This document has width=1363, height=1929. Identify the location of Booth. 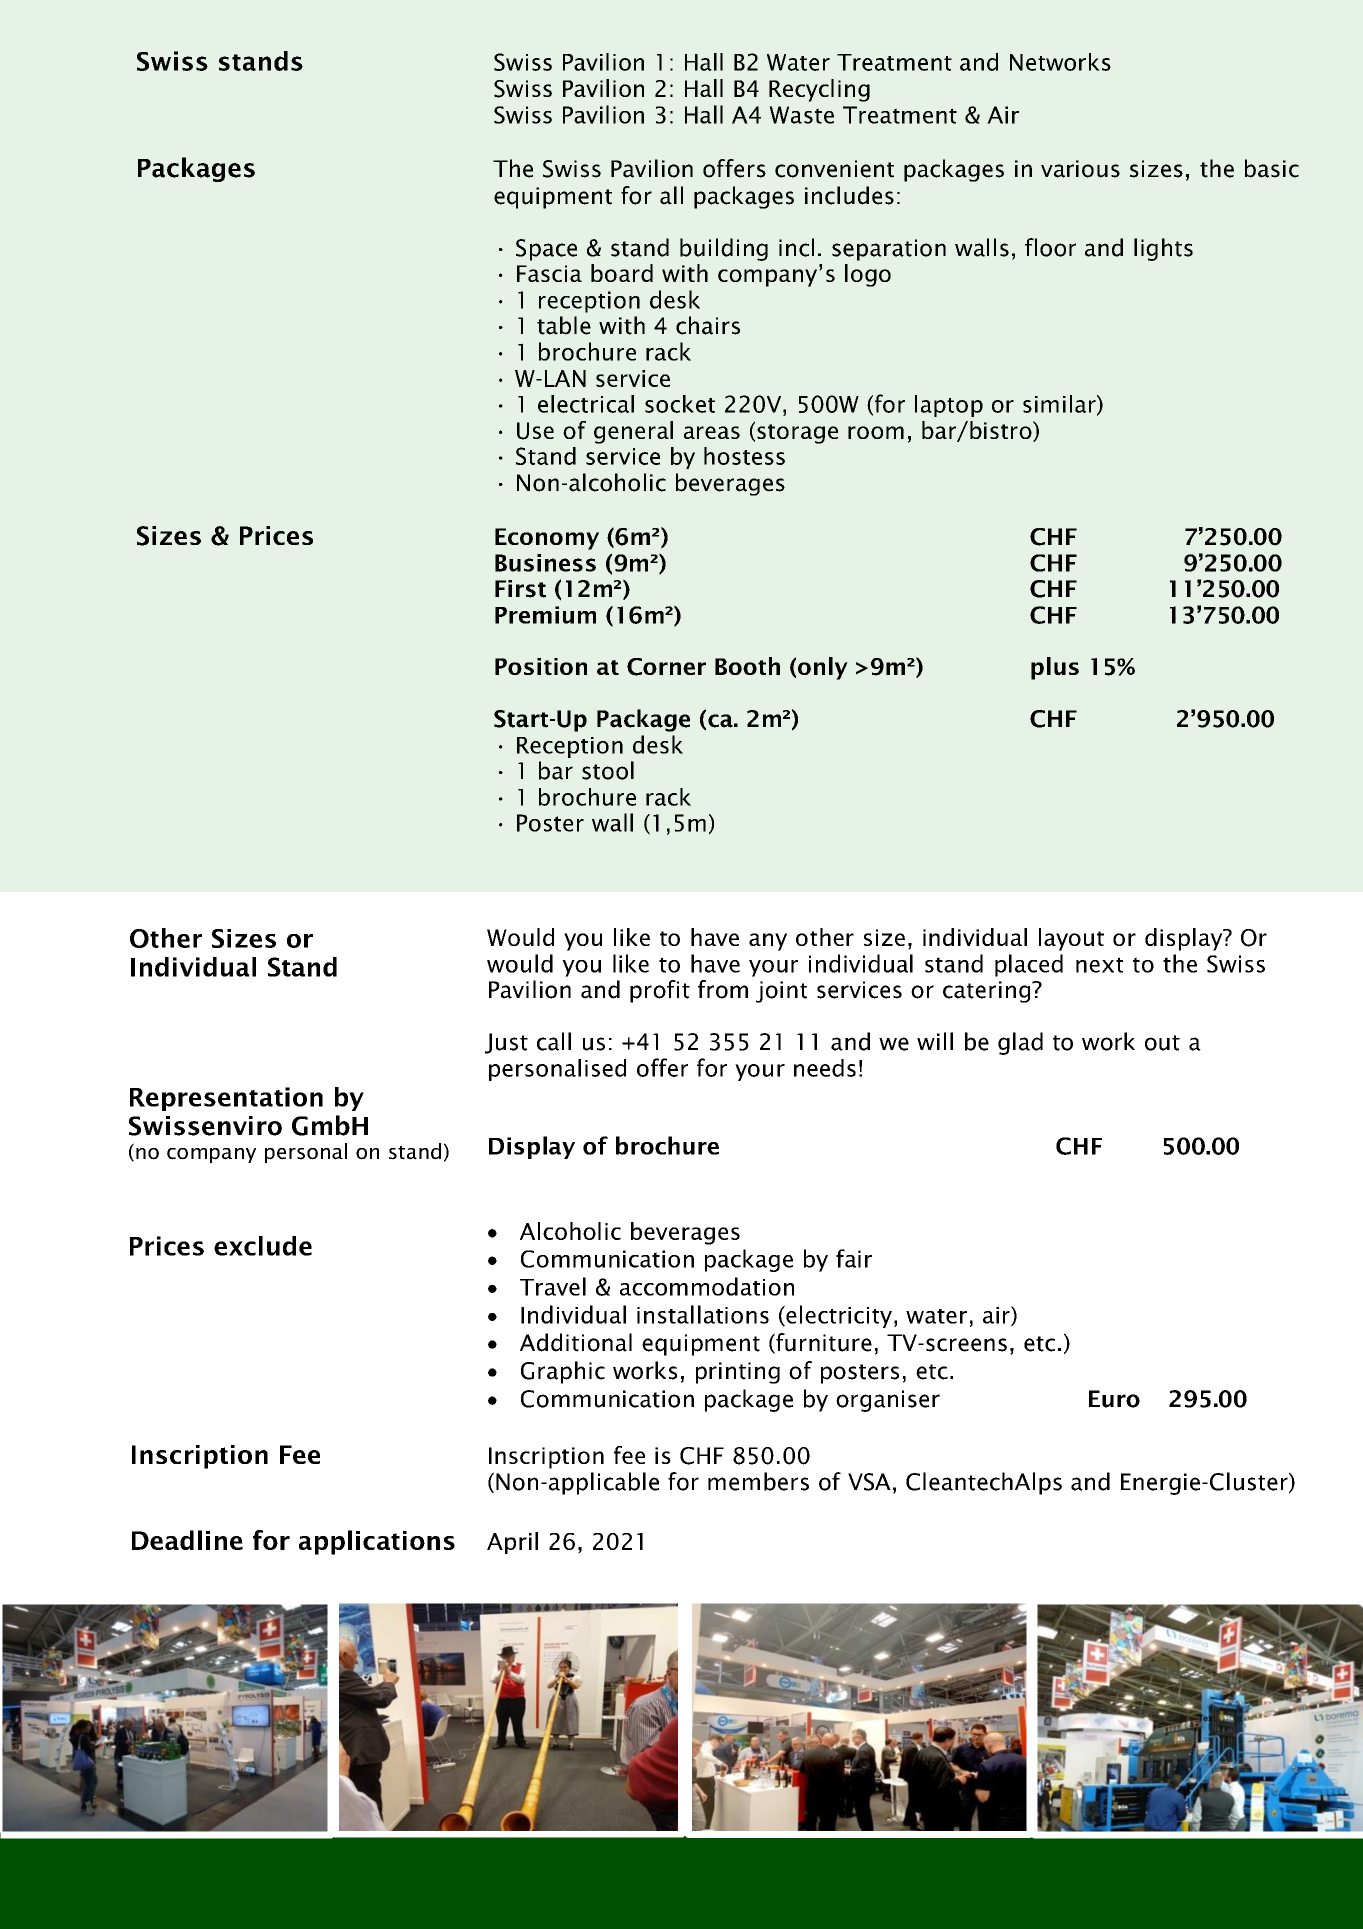
(747, 666).
